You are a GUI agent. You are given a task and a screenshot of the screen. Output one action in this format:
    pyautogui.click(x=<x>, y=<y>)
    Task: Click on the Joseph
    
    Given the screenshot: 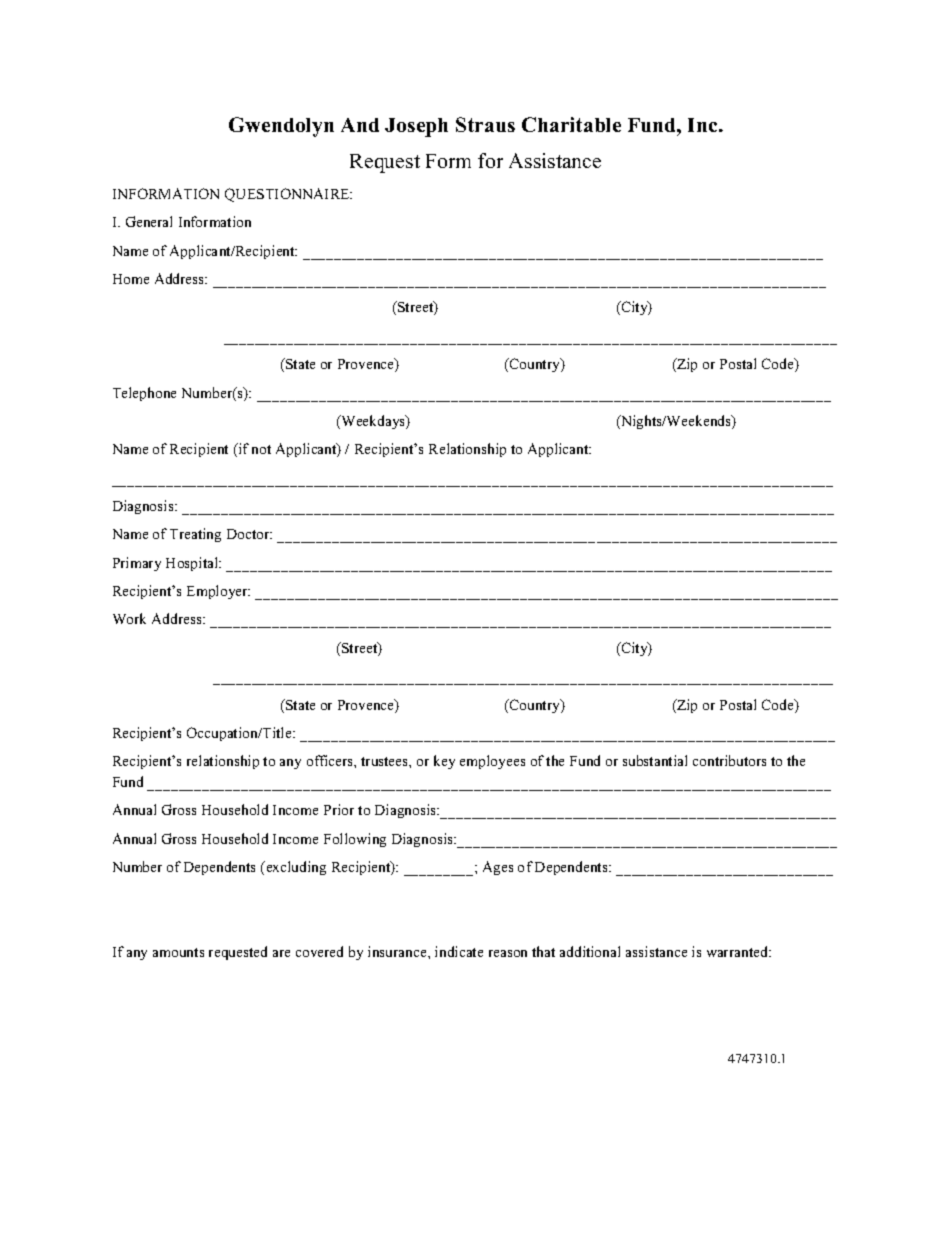 What is the action you would take?
    pyautogui.click(x=416, y=127)
